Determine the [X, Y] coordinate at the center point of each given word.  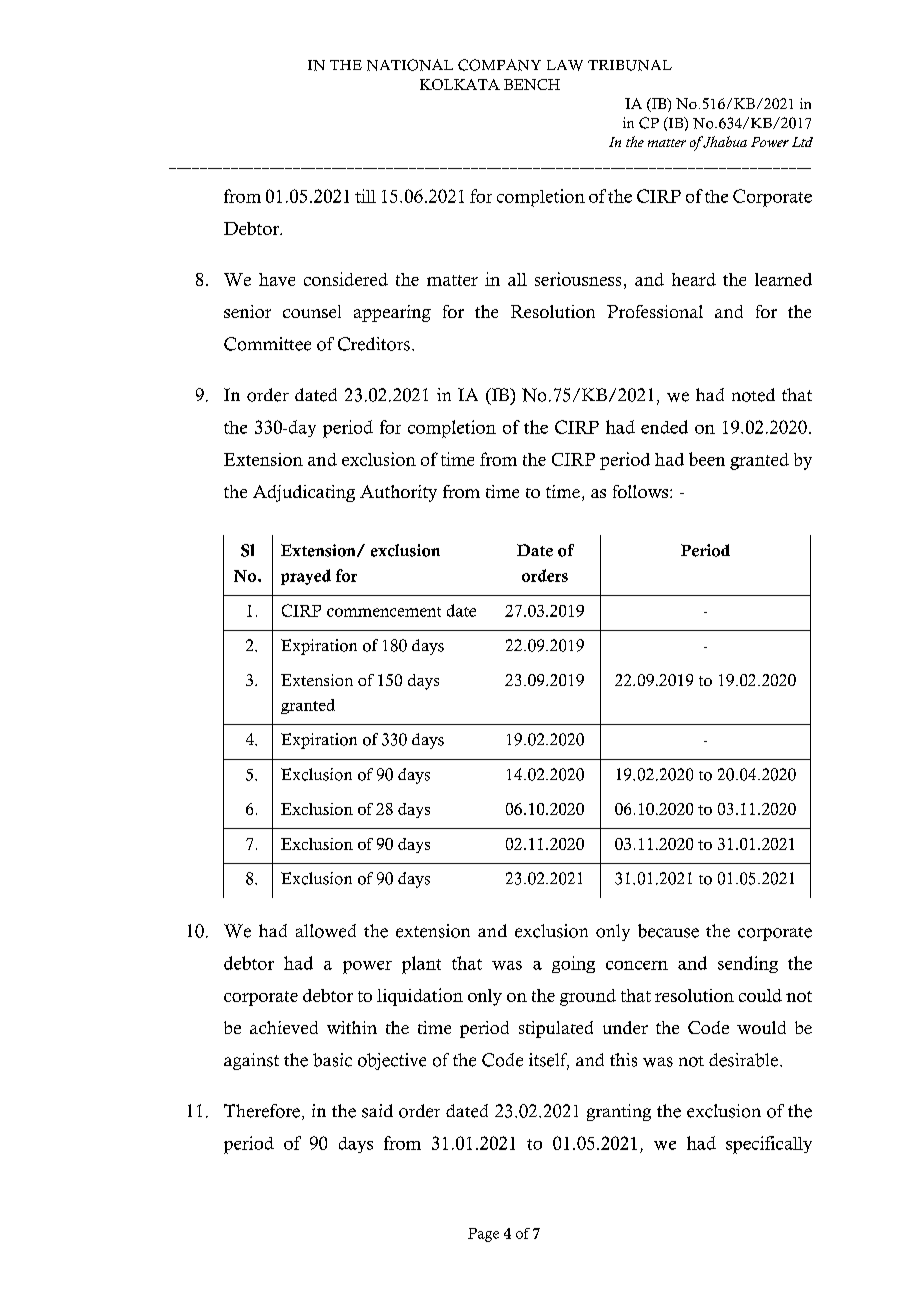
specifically [769, 1145]
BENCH [532, 84]
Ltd [802, 142]
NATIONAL [410, 65]
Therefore [262, 1111]
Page [483, 1235]
